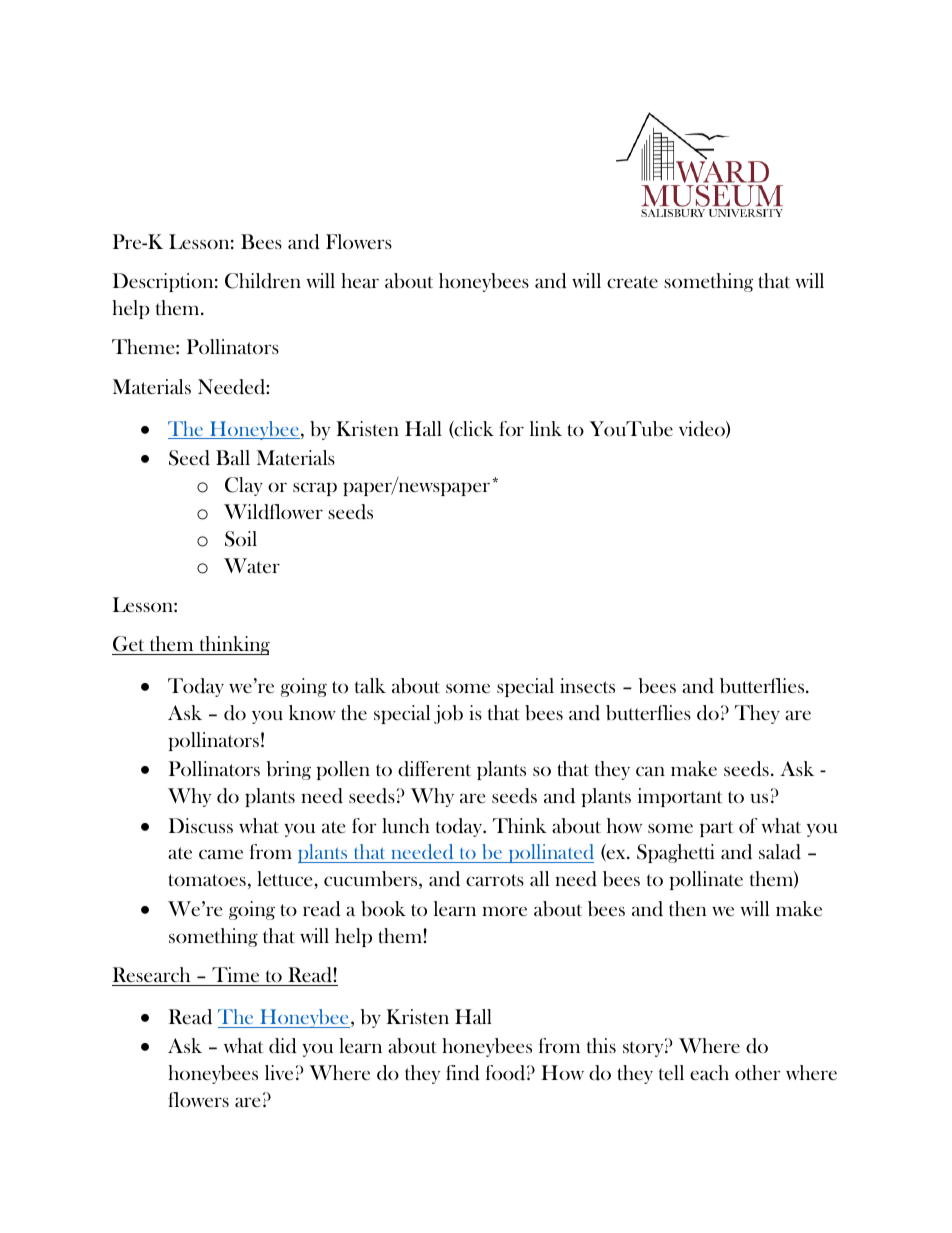 This document has height=1233, width=952. What do you see at coordinates (632, 282) in the document?
I see `create` at bounding box center [632, 282].
